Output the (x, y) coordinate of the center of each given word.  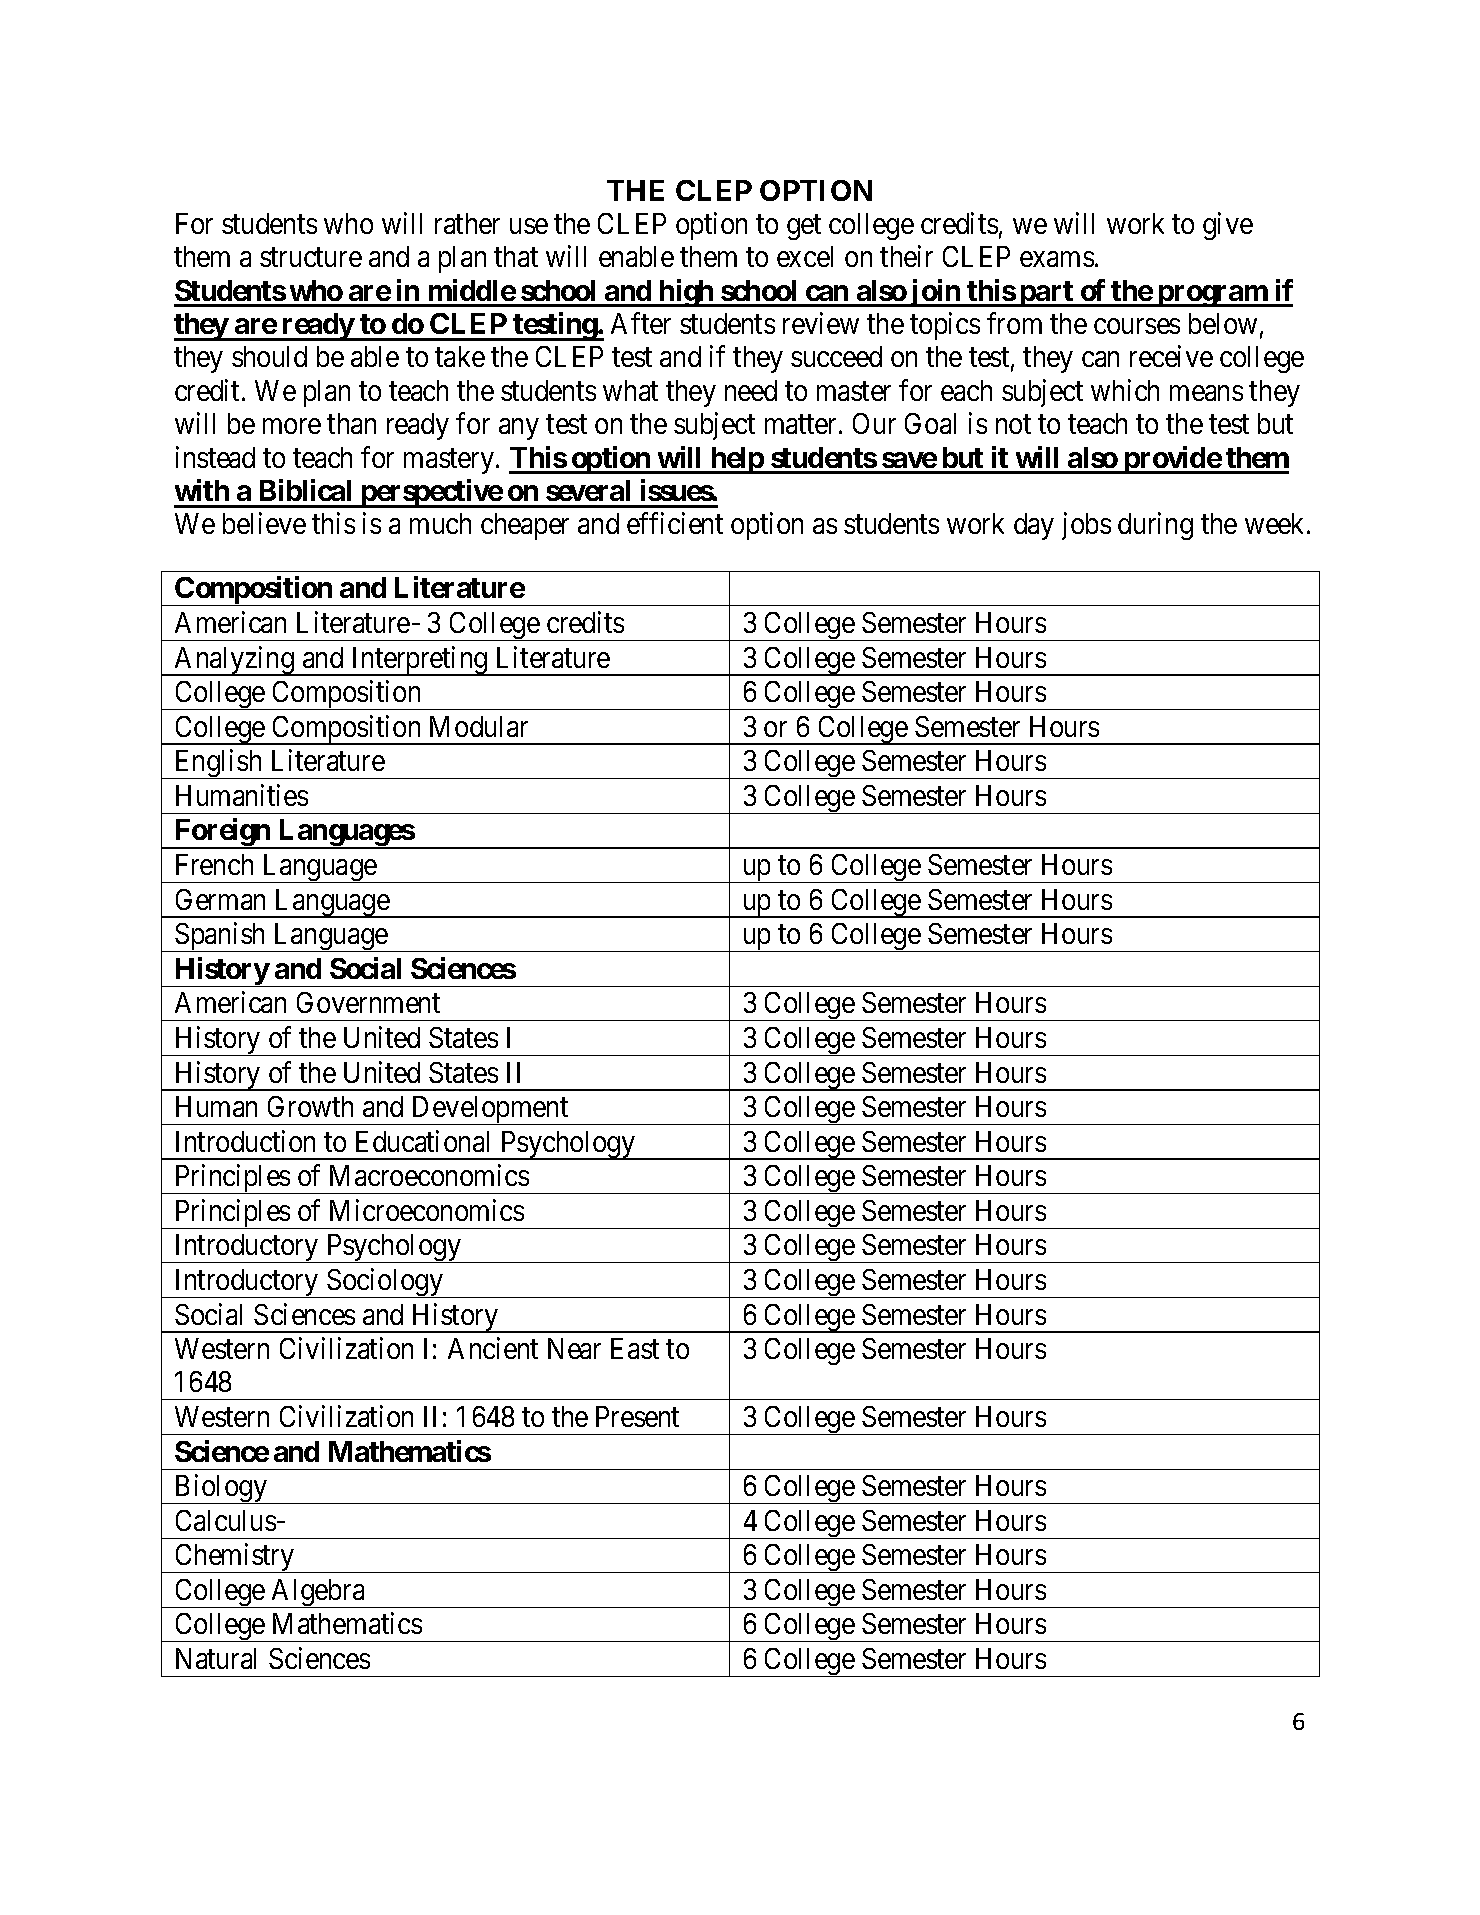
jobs (1086, 526)
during (1155, 526)
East (635, 1348)
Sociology (385, 1283)
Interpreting (419, 661)
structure (311, 258)
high (686, 293)
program (1212, 296)
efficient (675, 523)
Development (490, 1110)
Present (637, 1416)
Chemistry (235, 1558)
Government (368, 1002)
